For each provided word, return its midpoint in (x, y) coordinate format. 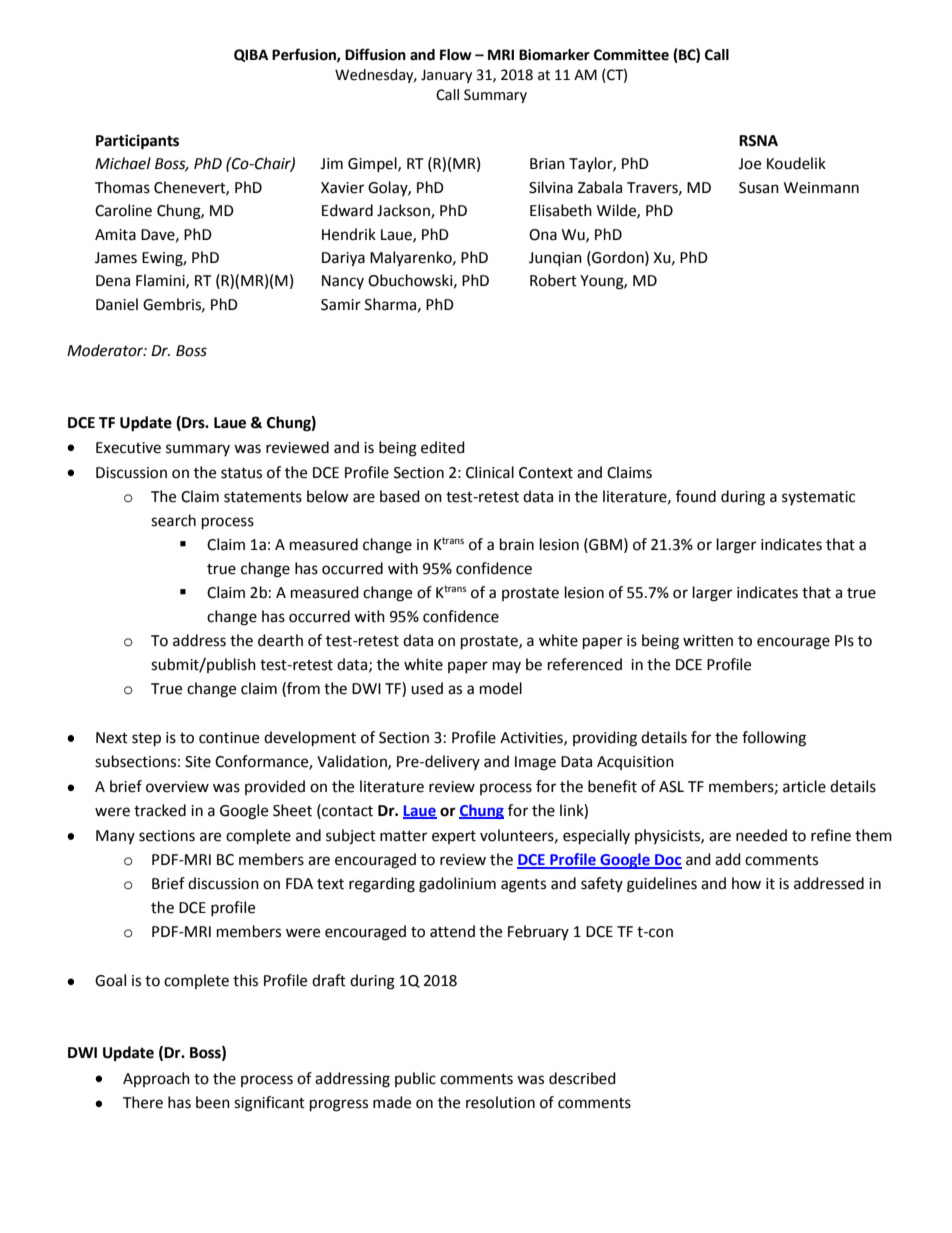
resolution (500, 1102)
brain (517, 544)
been (213, 1102)
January (446, 76)
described (582, 1078)
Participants (137, 142)
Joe (749, 164)
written (708, 641)
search (173, 520)
